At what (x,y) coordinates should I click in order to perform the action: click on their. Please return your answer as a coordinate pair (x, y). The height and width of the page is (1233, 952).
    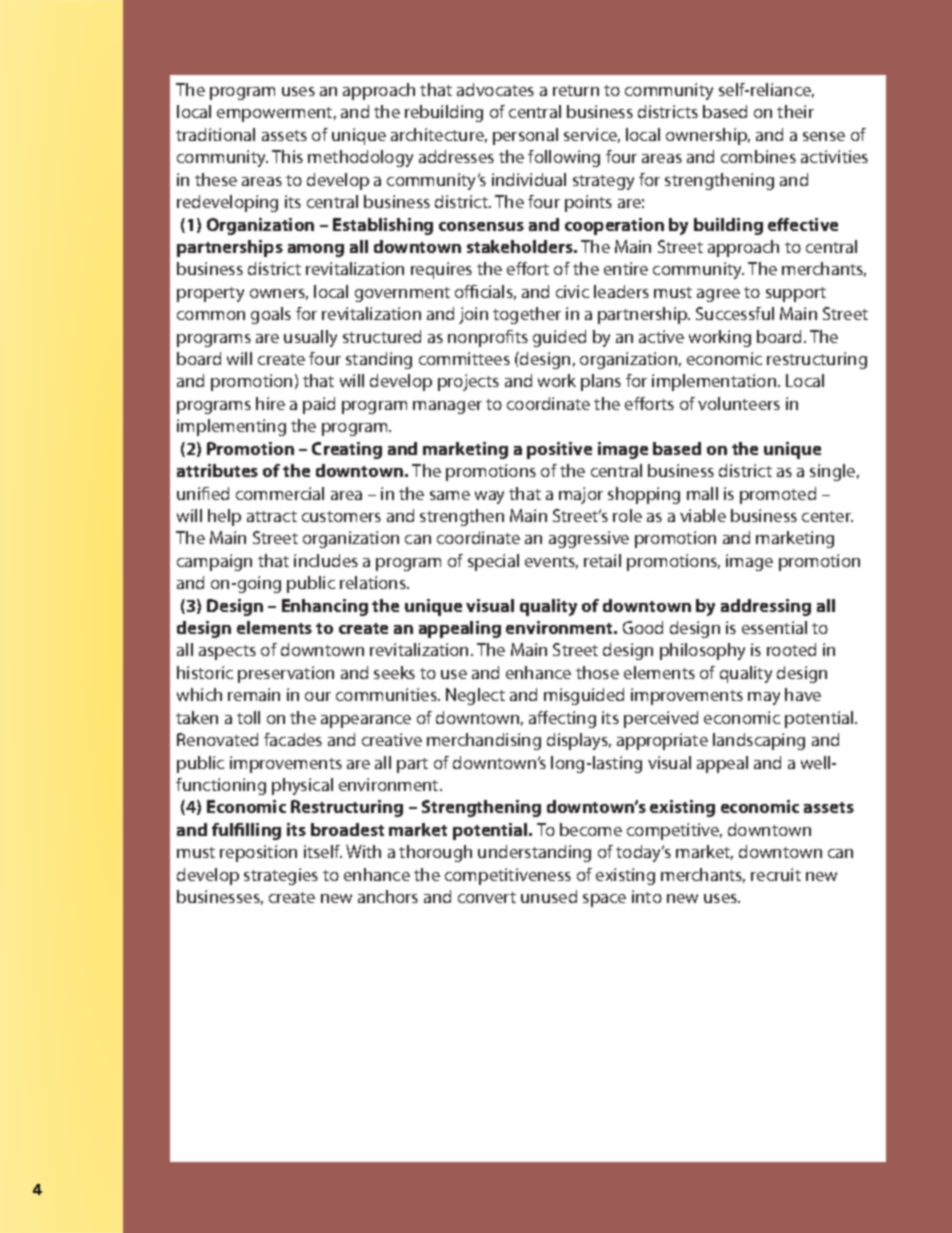
    Looking at the image, I should click on (795, 111).
